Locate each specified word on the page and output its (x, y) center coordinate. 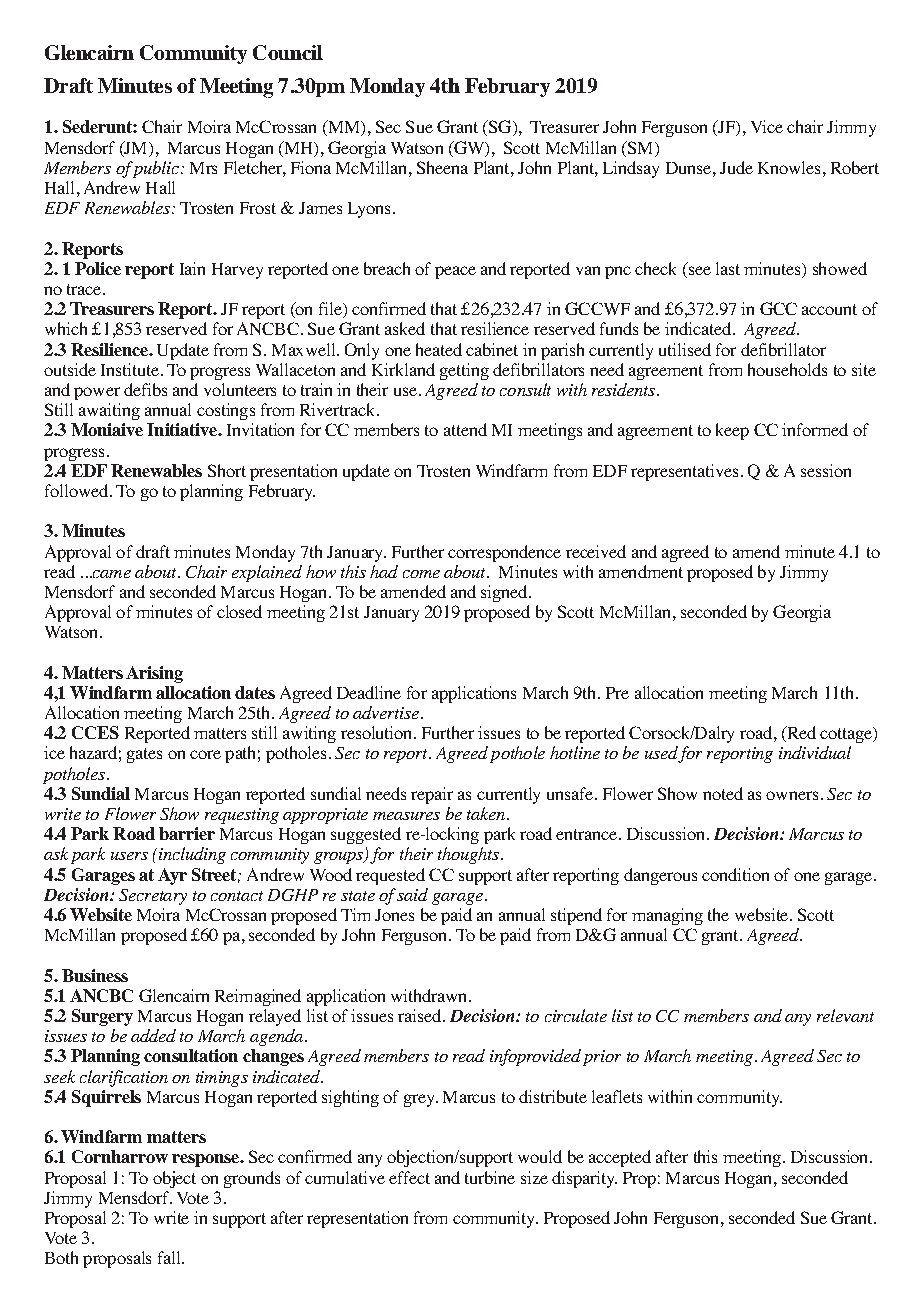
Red (800, 734)
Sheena (442, 167)
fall (170, 1257)
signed (505, 593)
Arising (154, 674)
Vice (767, 126)
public (155, 169)
